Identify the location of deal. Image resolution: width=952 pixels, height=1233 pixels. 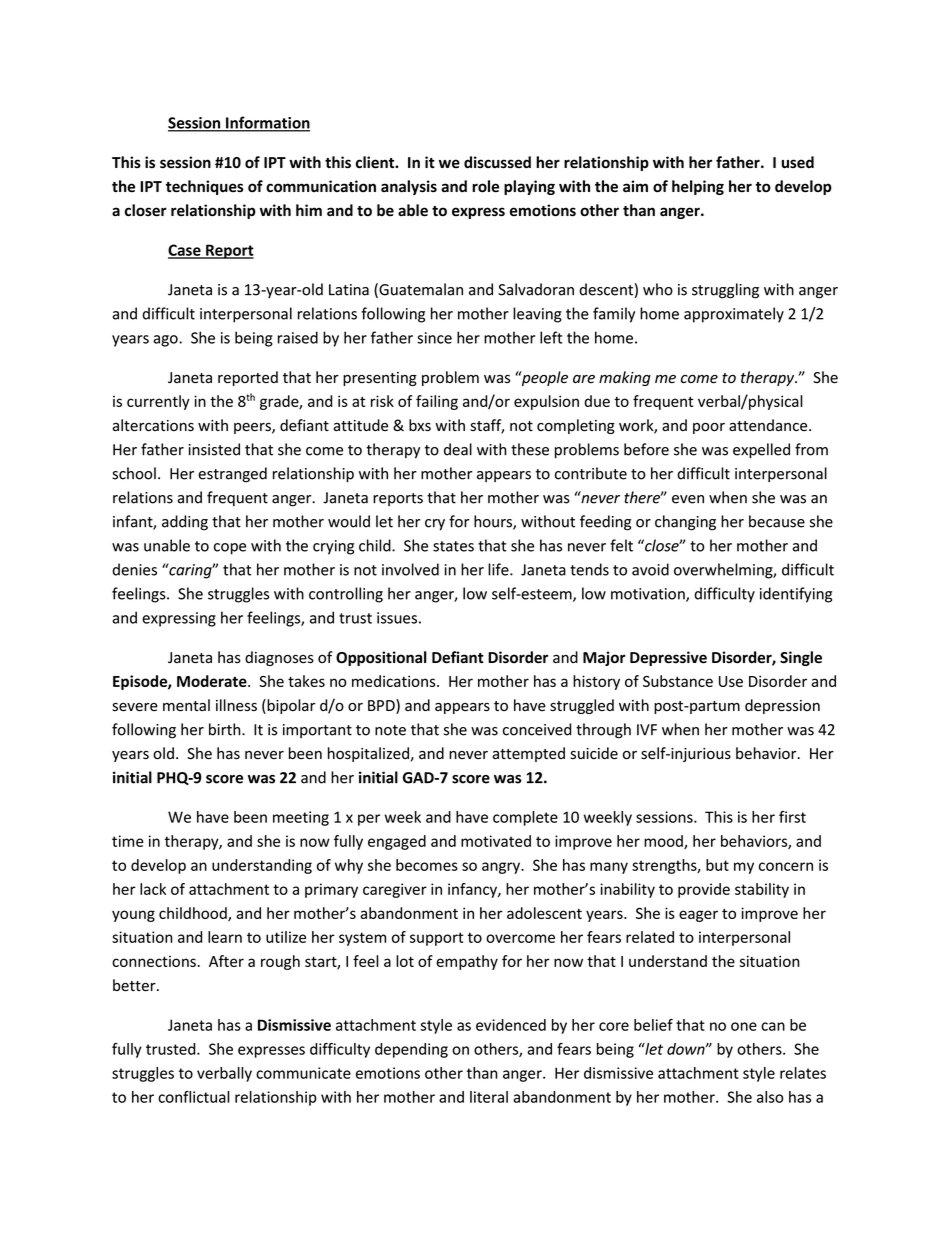
(458, 449).
